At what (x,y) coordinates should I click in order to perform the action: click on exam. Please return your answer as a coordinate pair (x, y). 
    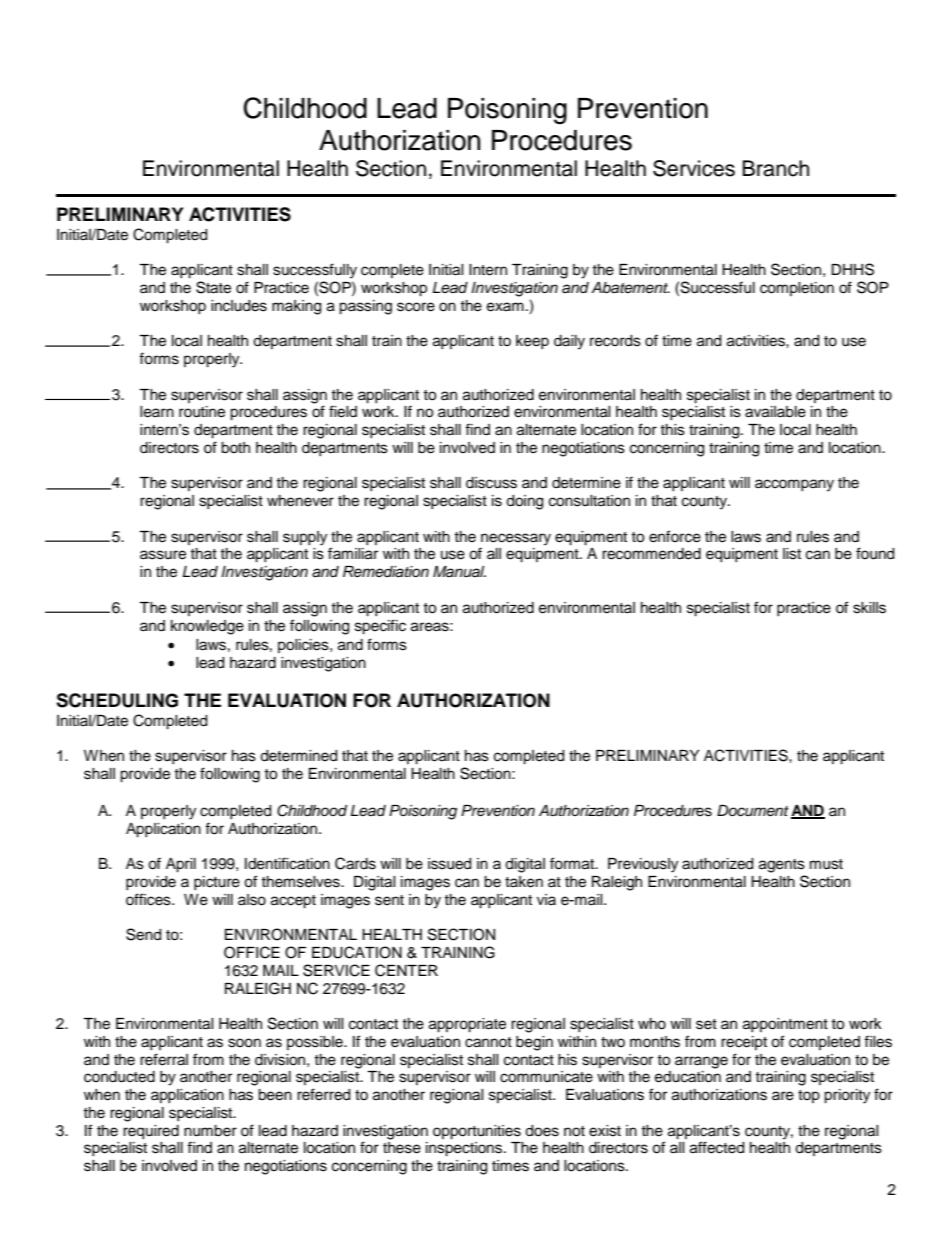
    Looking at the image, I should click on (505, 307).
